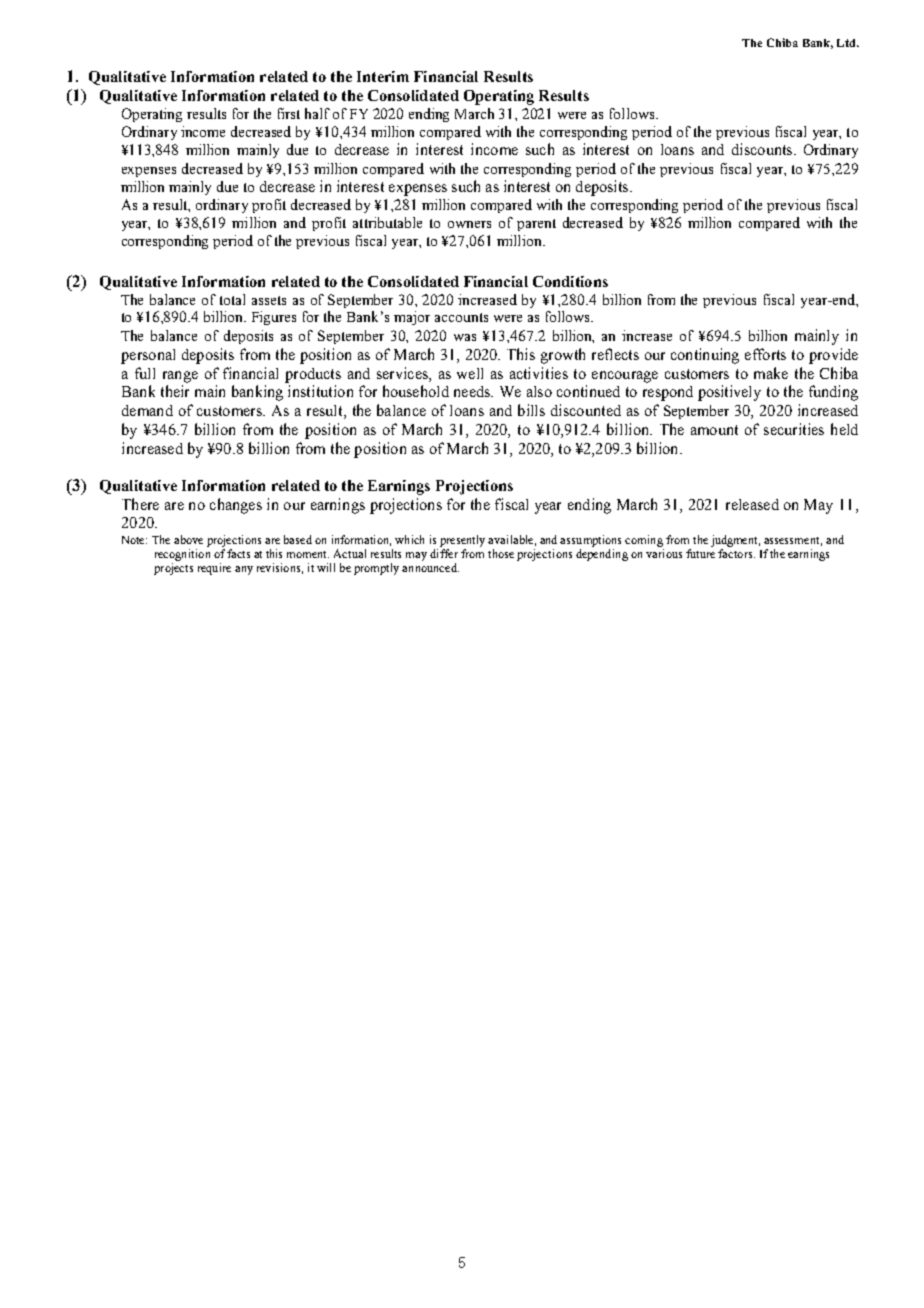 The height and width of the screenshot is (1308, 924). What do you see at coordinates (469, 224) in the screenshot?
I see `owners` at bounding box center [469, 224].
